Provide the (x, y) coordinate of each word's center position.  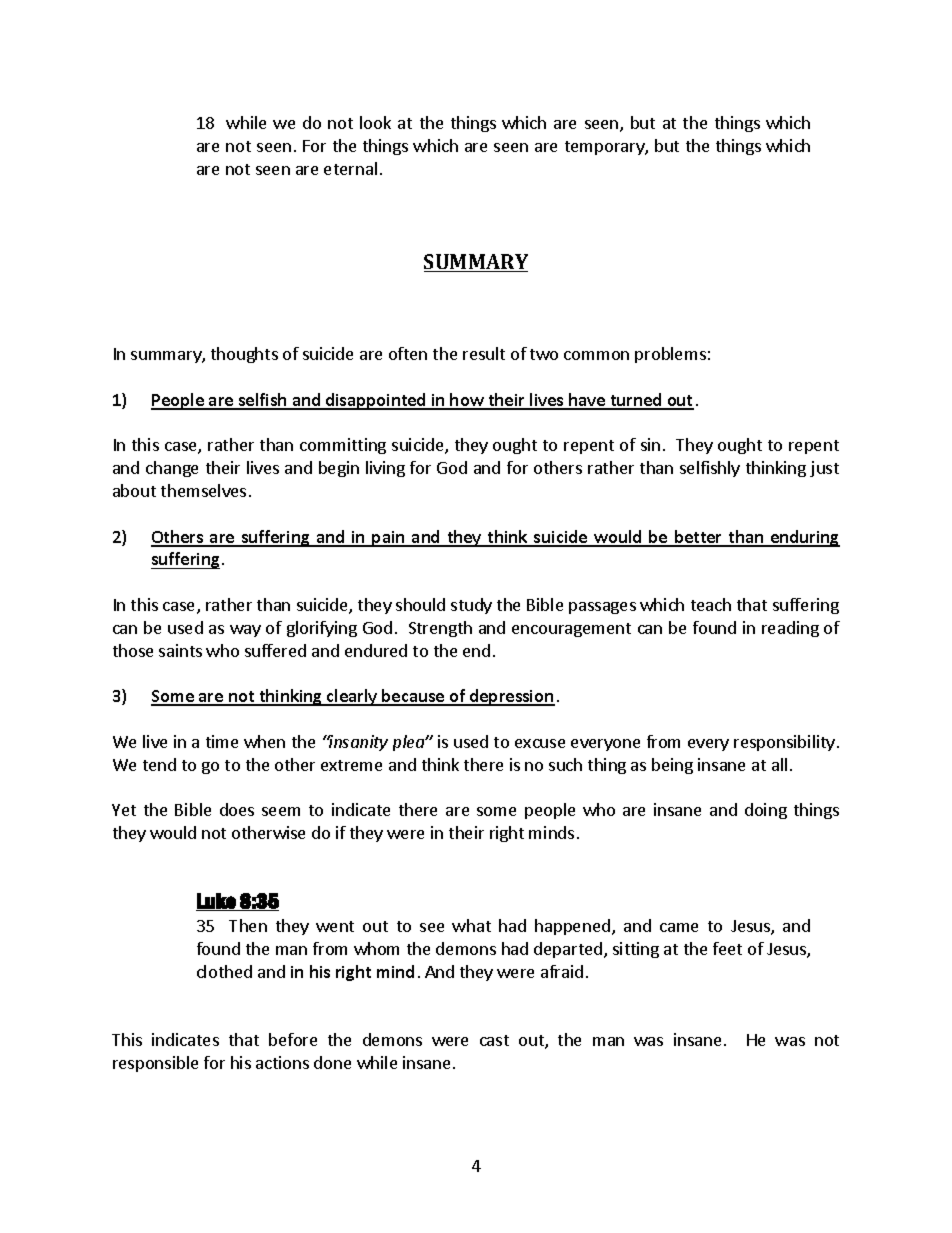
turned (636, 401)
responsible (155, 1064)
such (565, 764)
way (245, 631)
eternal (350, 168)
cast (494, 1040)
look (375, 122)
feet (727, 948)
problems (670, 355)
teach (711, 604)
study (471, 606)
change (172, 469)
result (484, 353)
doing (766, 811)
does (237, 809)
